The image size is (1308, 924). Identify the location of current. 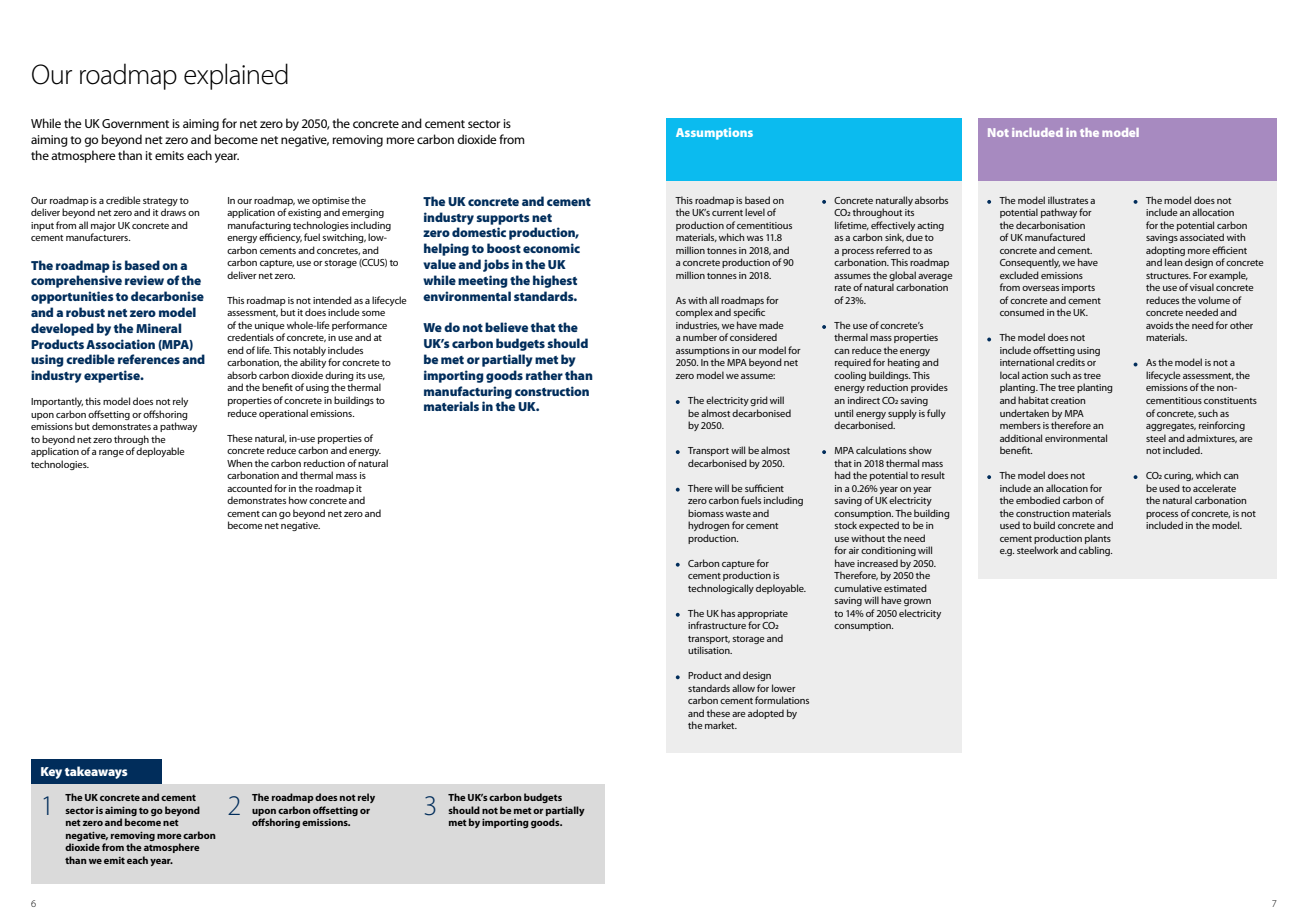
(727, 213).
